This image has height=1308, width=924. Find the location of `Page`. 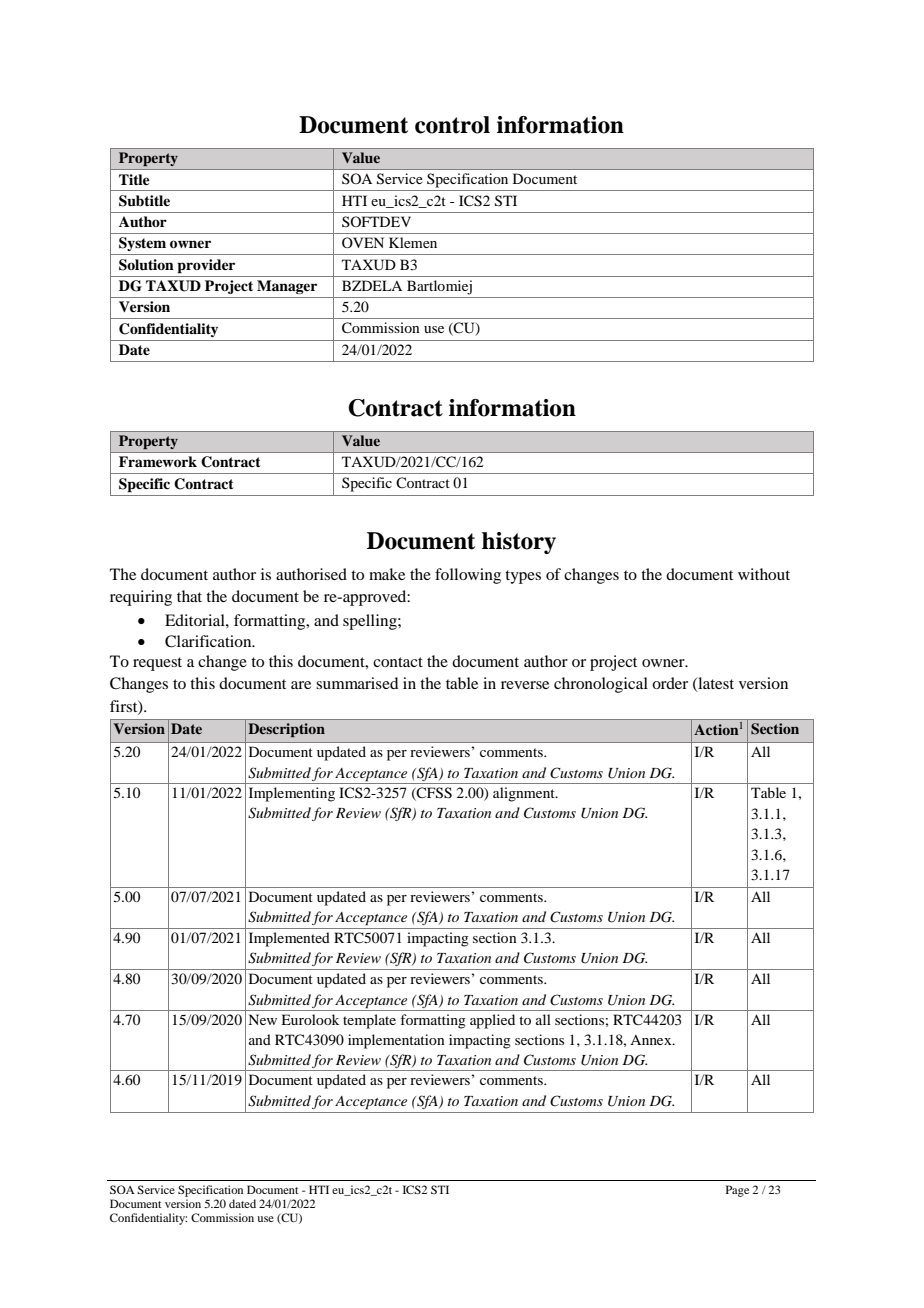

Page is located at coordinates (737, 1191).
